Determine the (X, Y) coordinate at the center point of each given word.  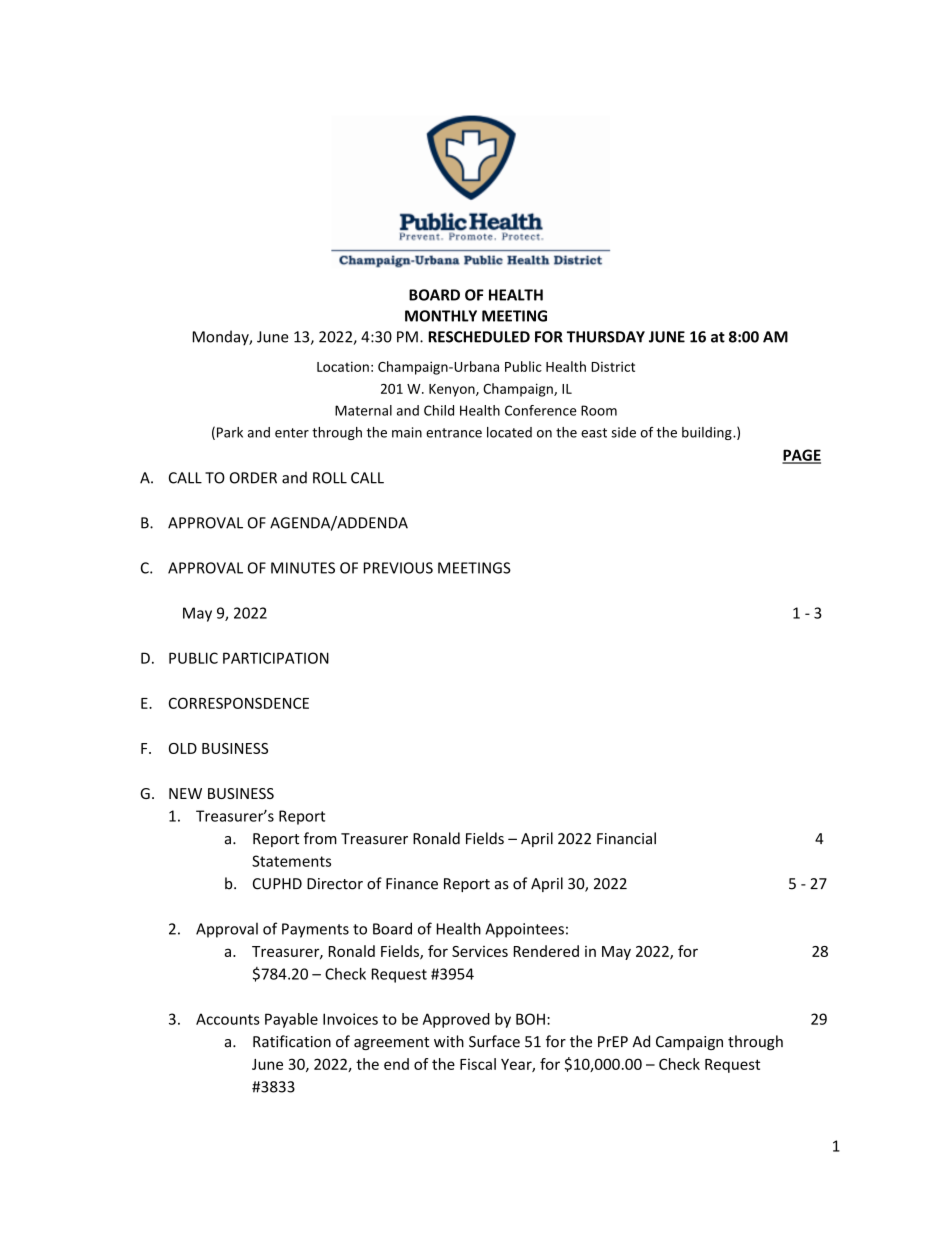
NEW (185, 793)
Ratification (292, 1041)
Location (343, 366)
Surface (494, 1041)
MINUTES (303, 568)
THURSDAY (606, 337)
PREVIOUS (398, 568)
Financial (626, 838)
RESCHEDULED (479, 337)
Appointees (524, 930)
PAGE (801, 456)
